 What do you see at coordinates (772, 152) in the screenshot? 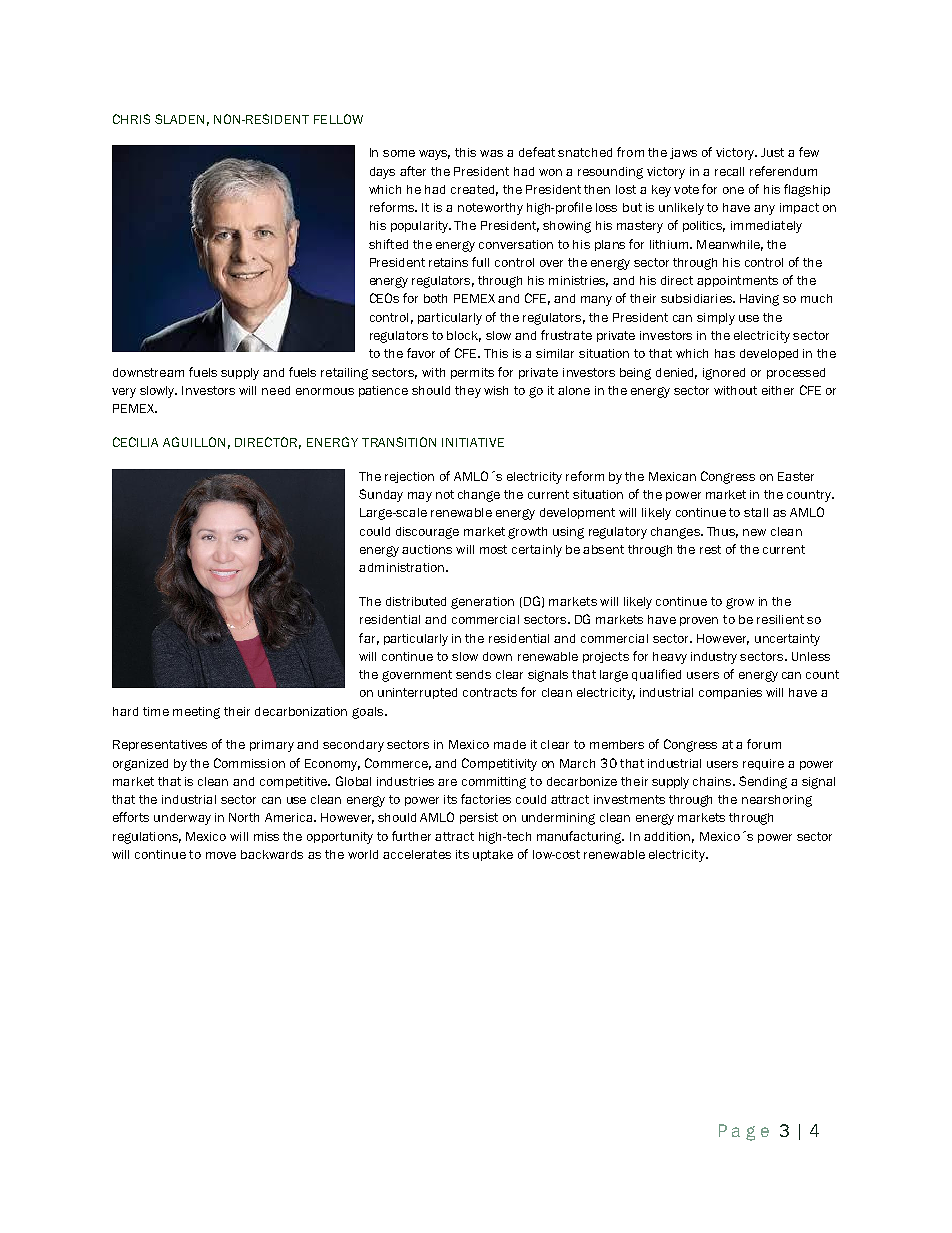
I see `Just` at bounding box center [772, 152].
